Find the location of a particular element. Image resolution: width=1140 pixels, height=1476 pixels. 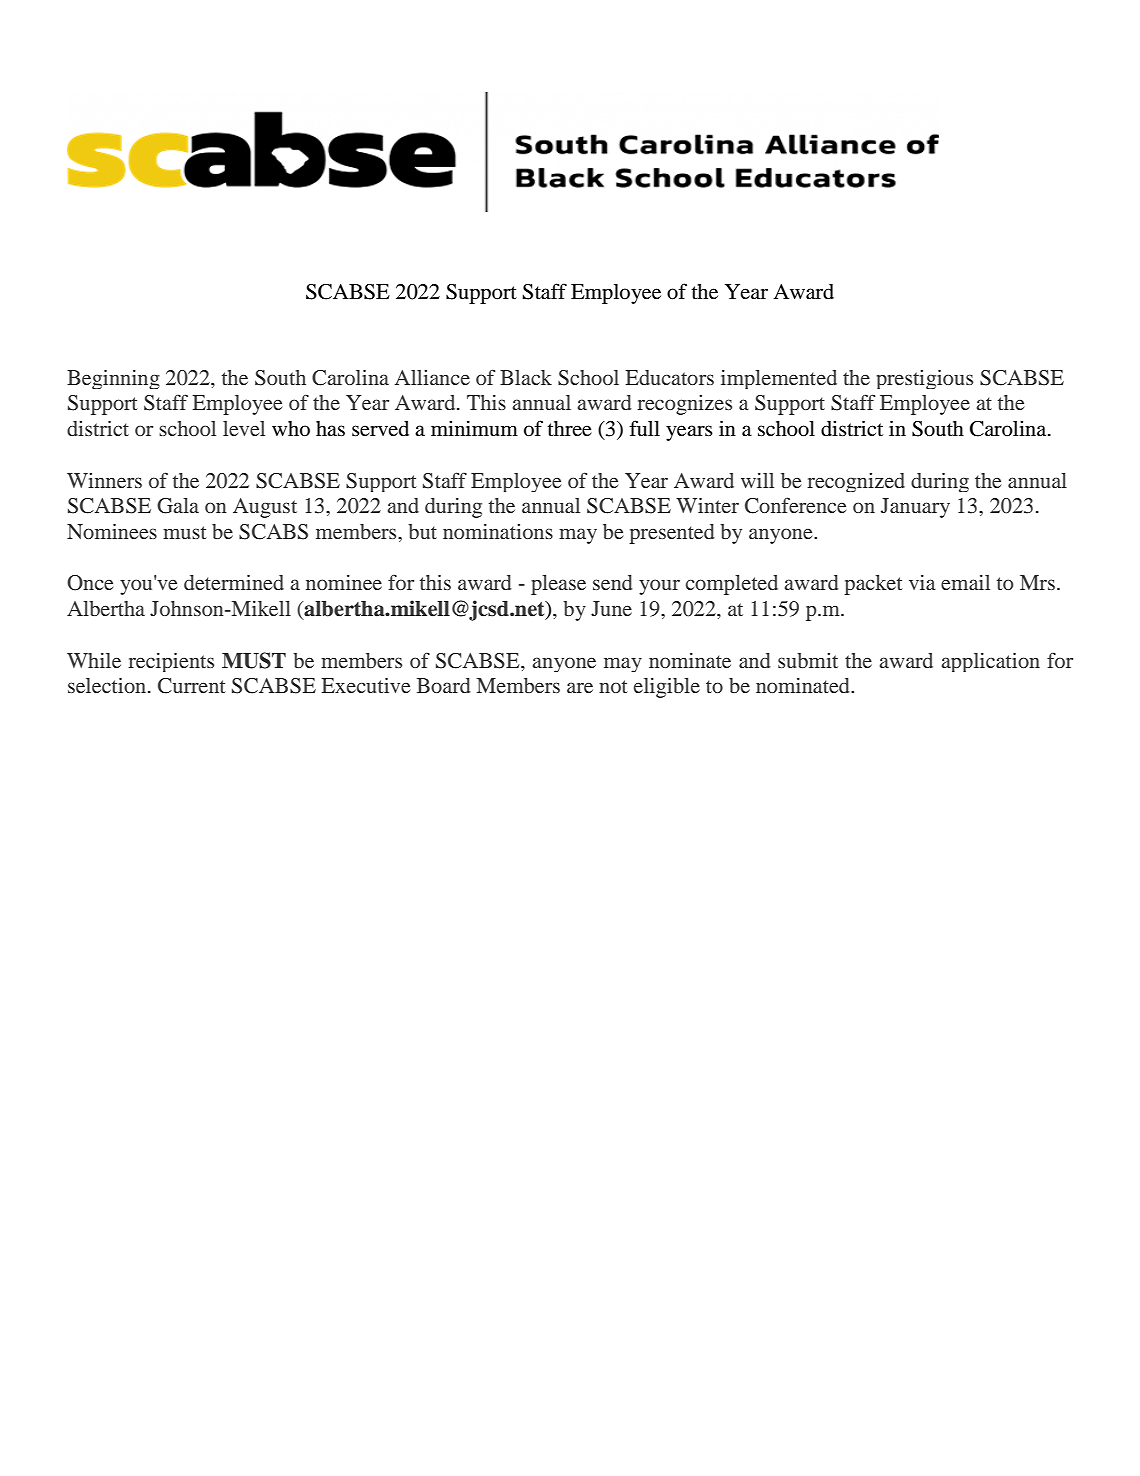

Beginning is located at coordinates (113, 379).
